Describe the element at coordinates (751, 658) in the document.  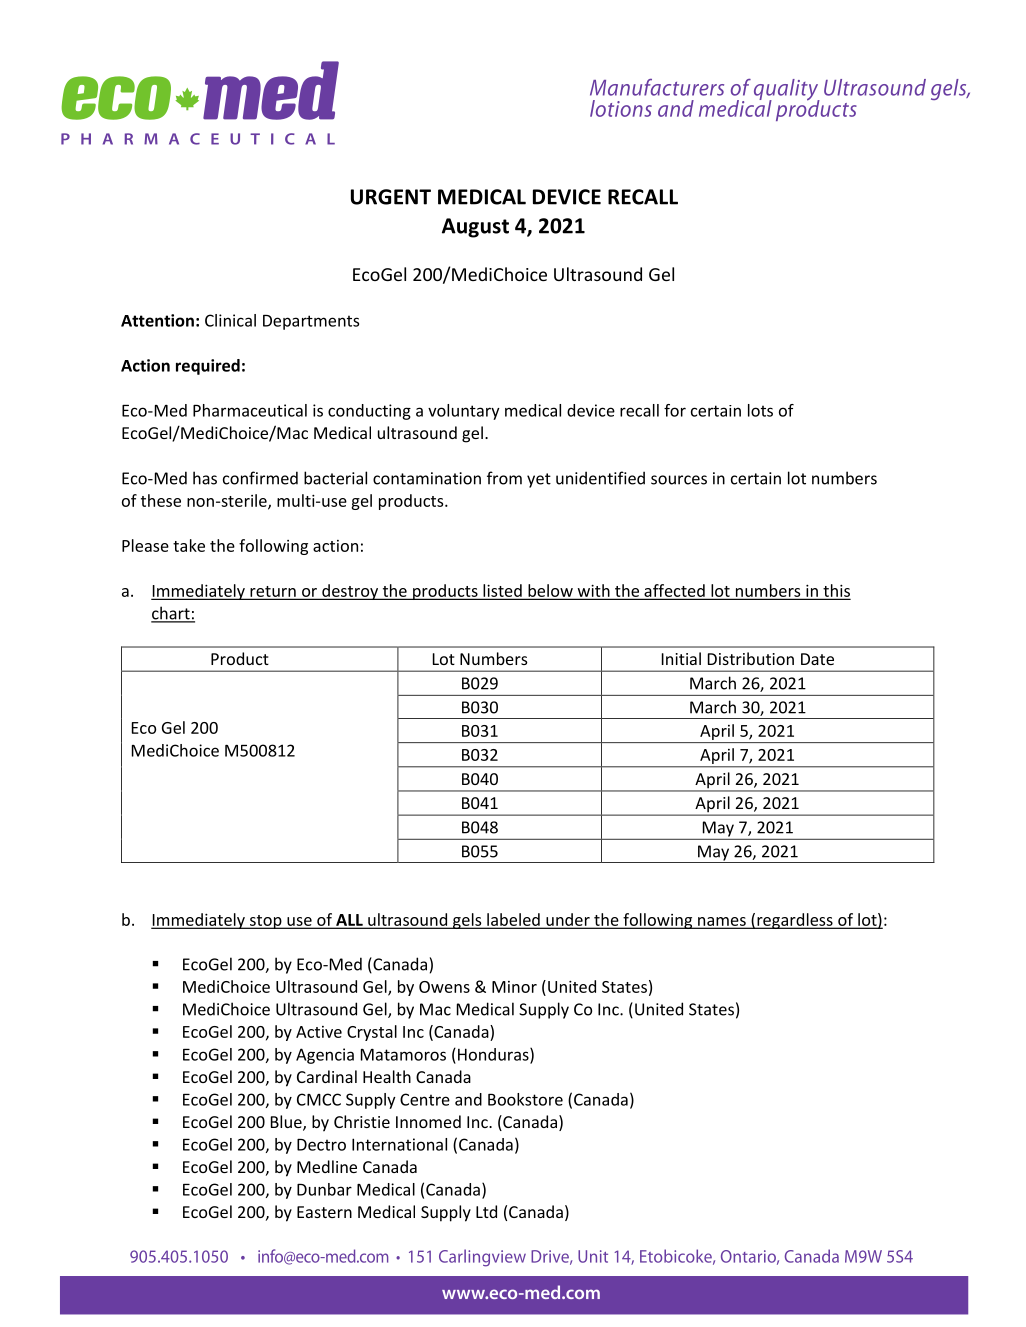
I see `Distribution` at that location.
